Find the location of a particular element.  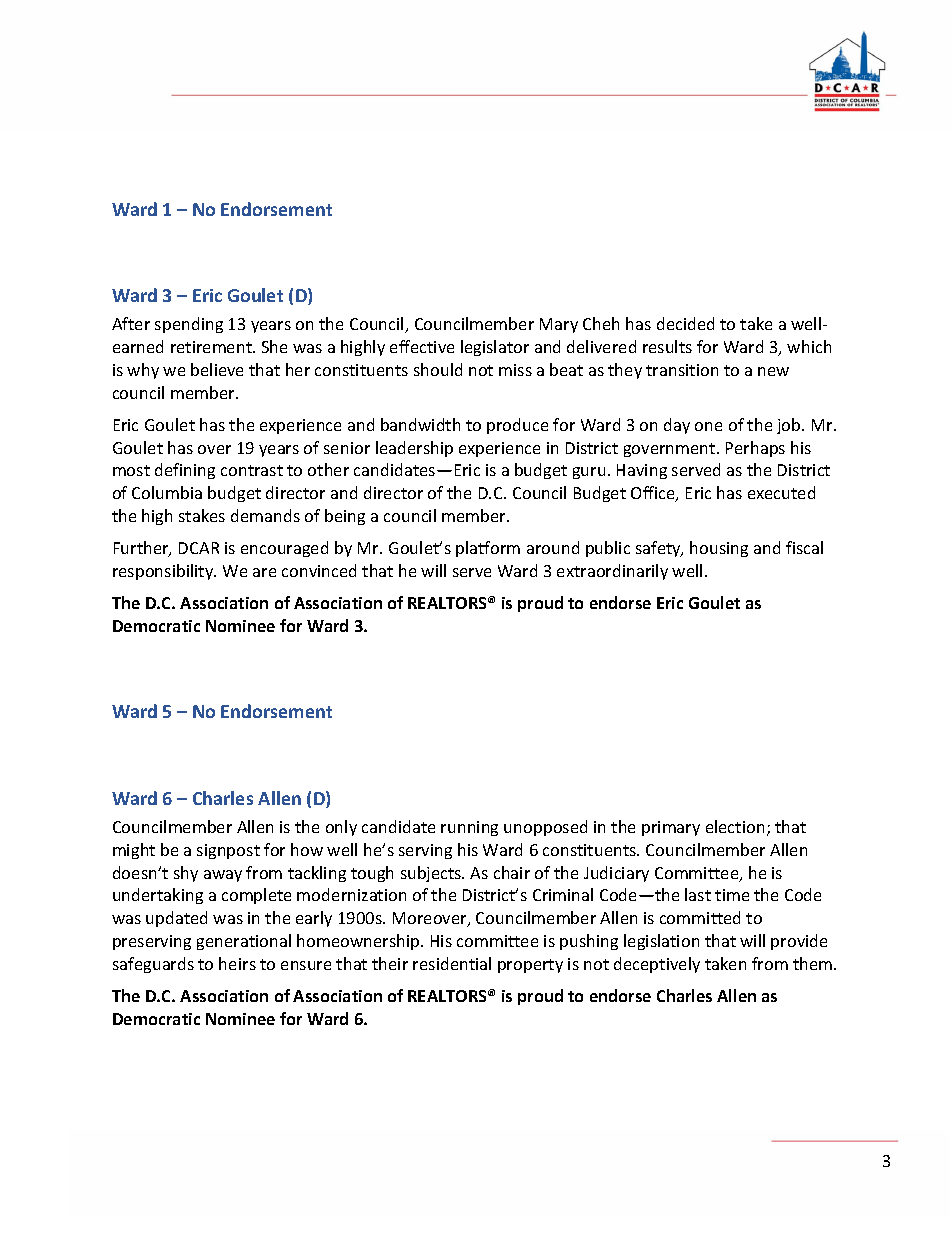

defining is located at coordinates (185, 471).
